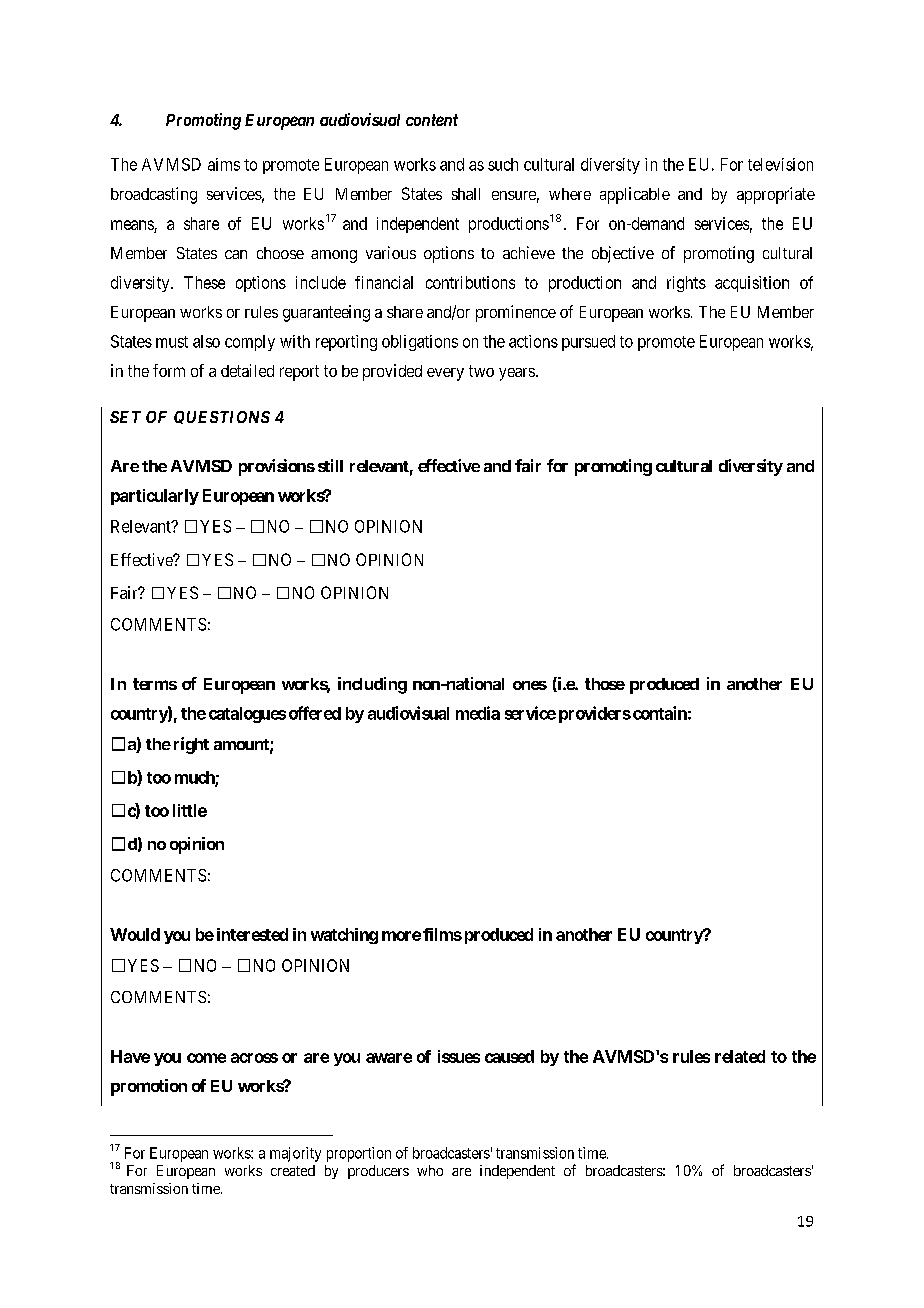 This screenshot has width=924, height=1308. What do you see at coordinates (740, 1056) in the screenshot?
I see `related` at bounding box center [740, 1056].
